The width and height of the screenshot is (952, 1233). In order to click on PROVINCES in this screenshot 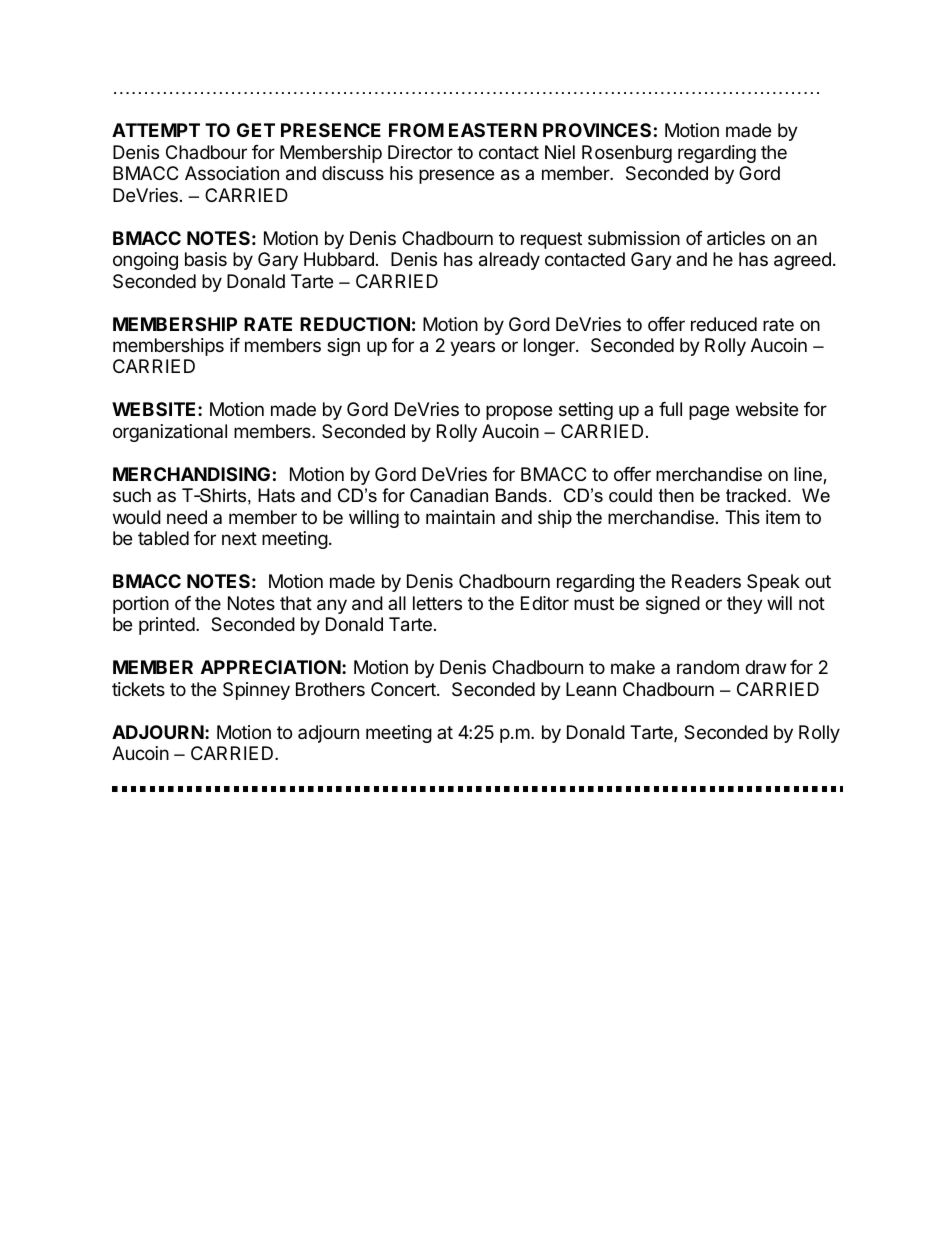, I will do `click(597, 130)`.
